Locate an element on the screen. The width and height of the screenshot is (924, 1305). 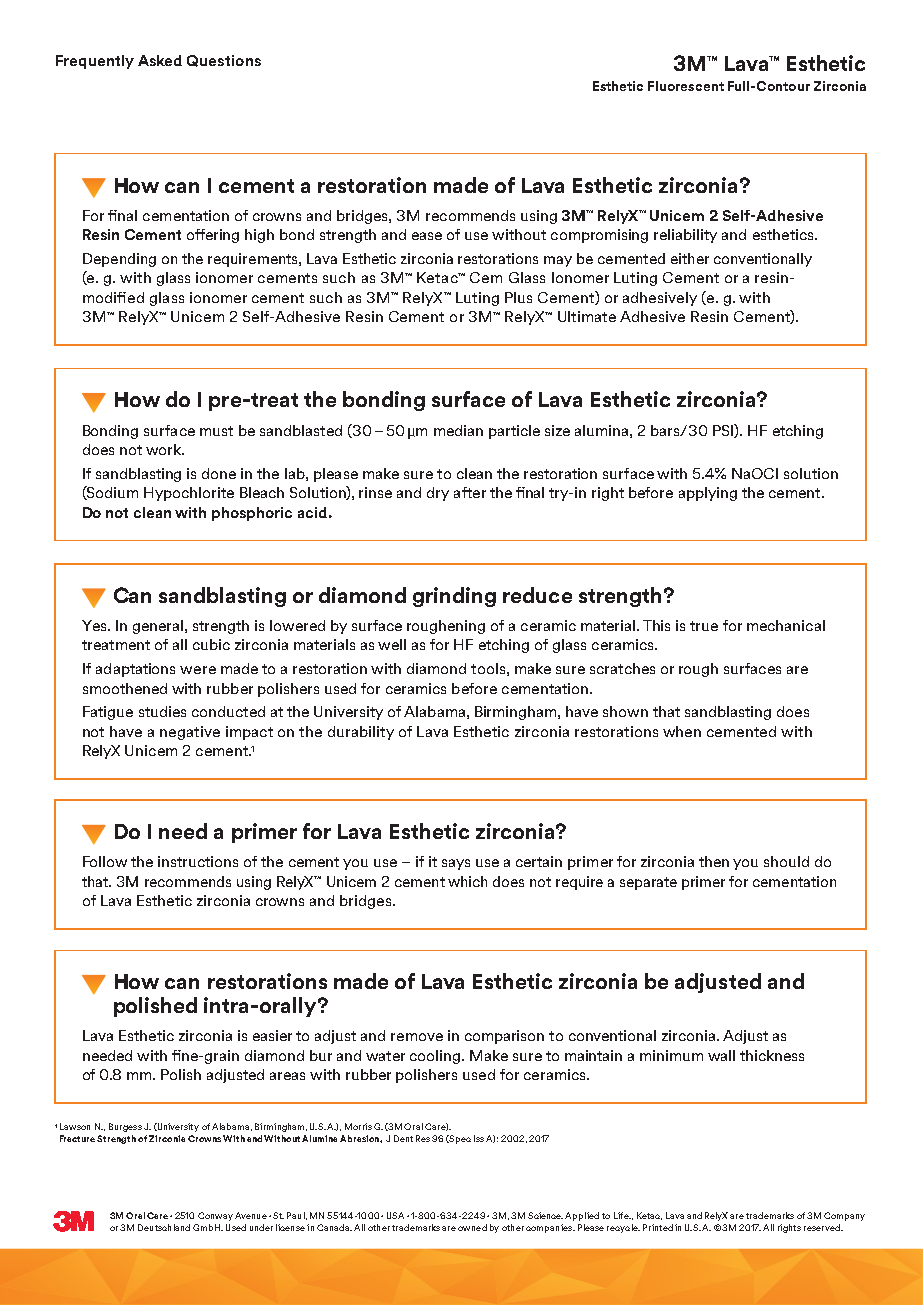
should is located at coordinates (786, 861).
